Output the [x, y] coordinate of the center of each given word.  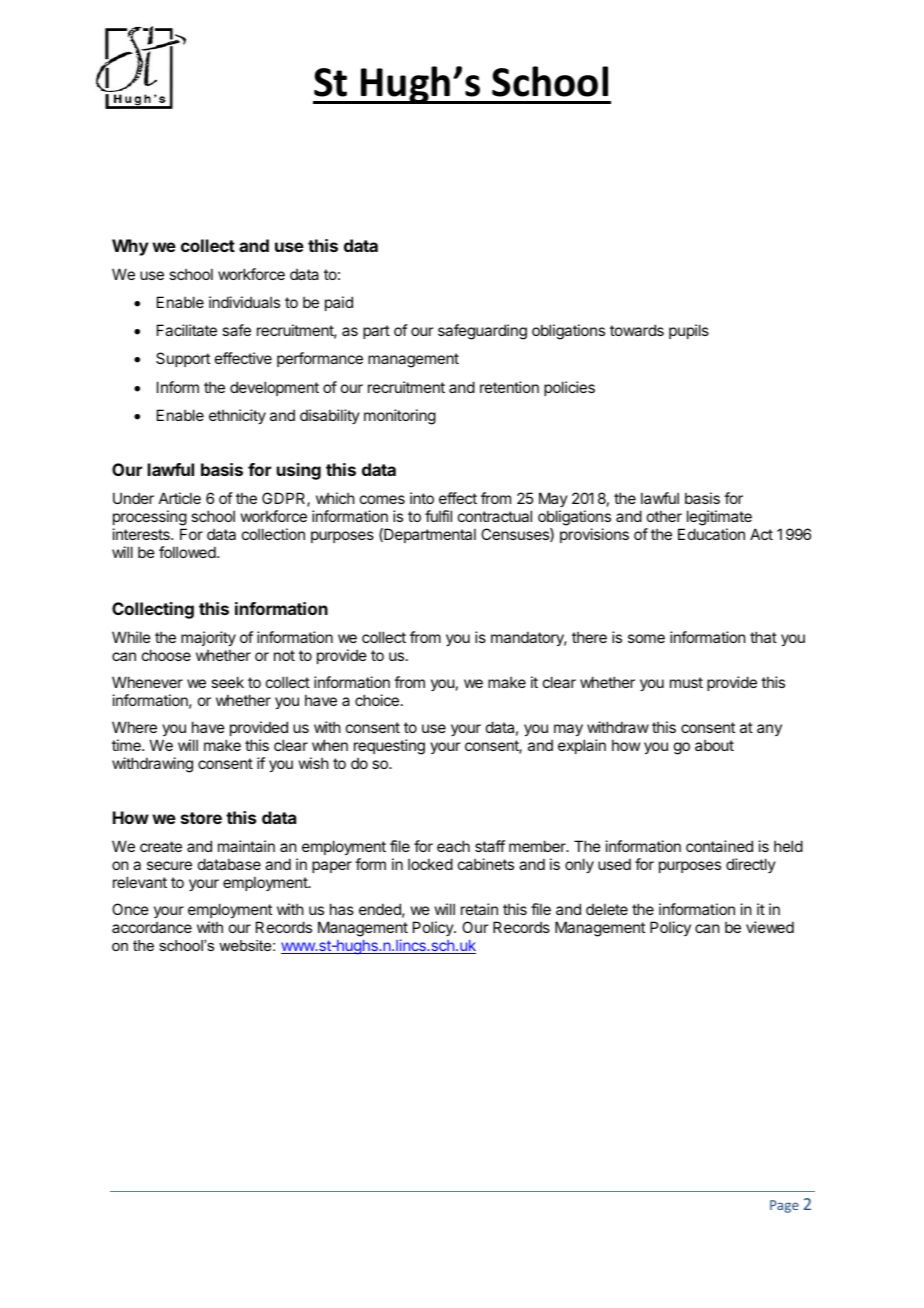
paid [339, 303]
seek [227, 682]
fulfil [438, 516]
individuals [244, 302]
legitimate [719, 518]
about [714, 745]
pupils [689, 331]
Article [180, 498]
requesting [389, 747]
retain [479, 909]
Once [130, 909]
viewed [770, 927]
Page [784, 1206]
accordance [152, 927]
